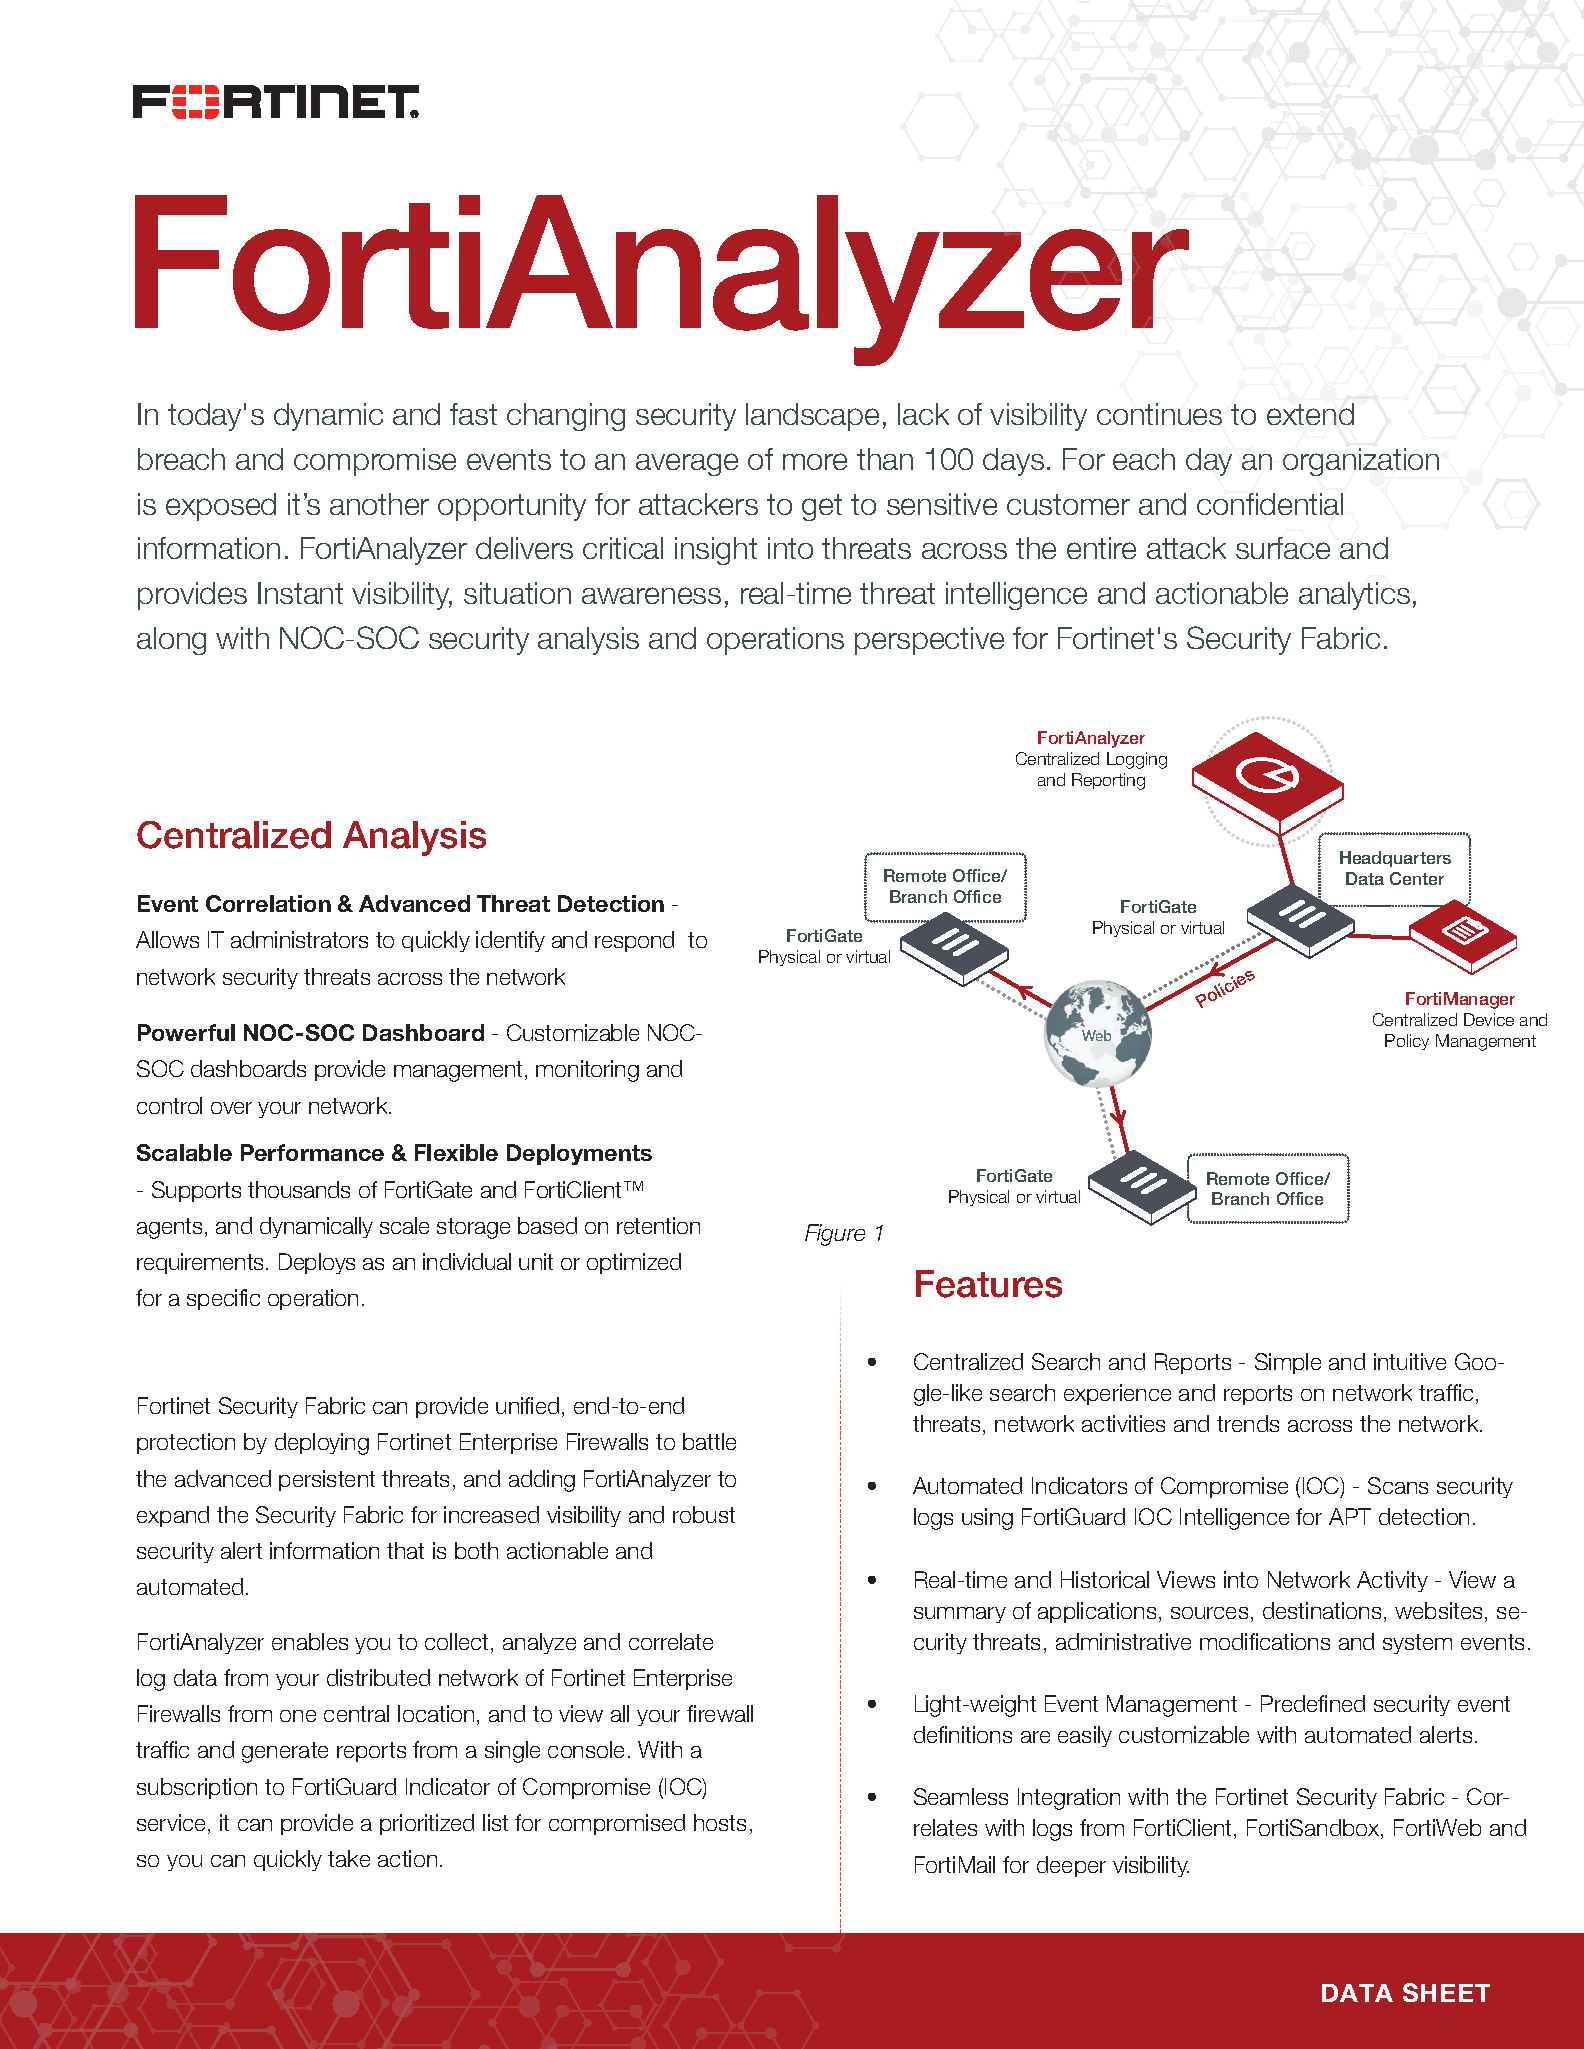 The height and width of the document is (2049, 1584). What do you see at coordinates (835, 1235) in the document?
I see `Figure` at bounding box center [835, 1235].
